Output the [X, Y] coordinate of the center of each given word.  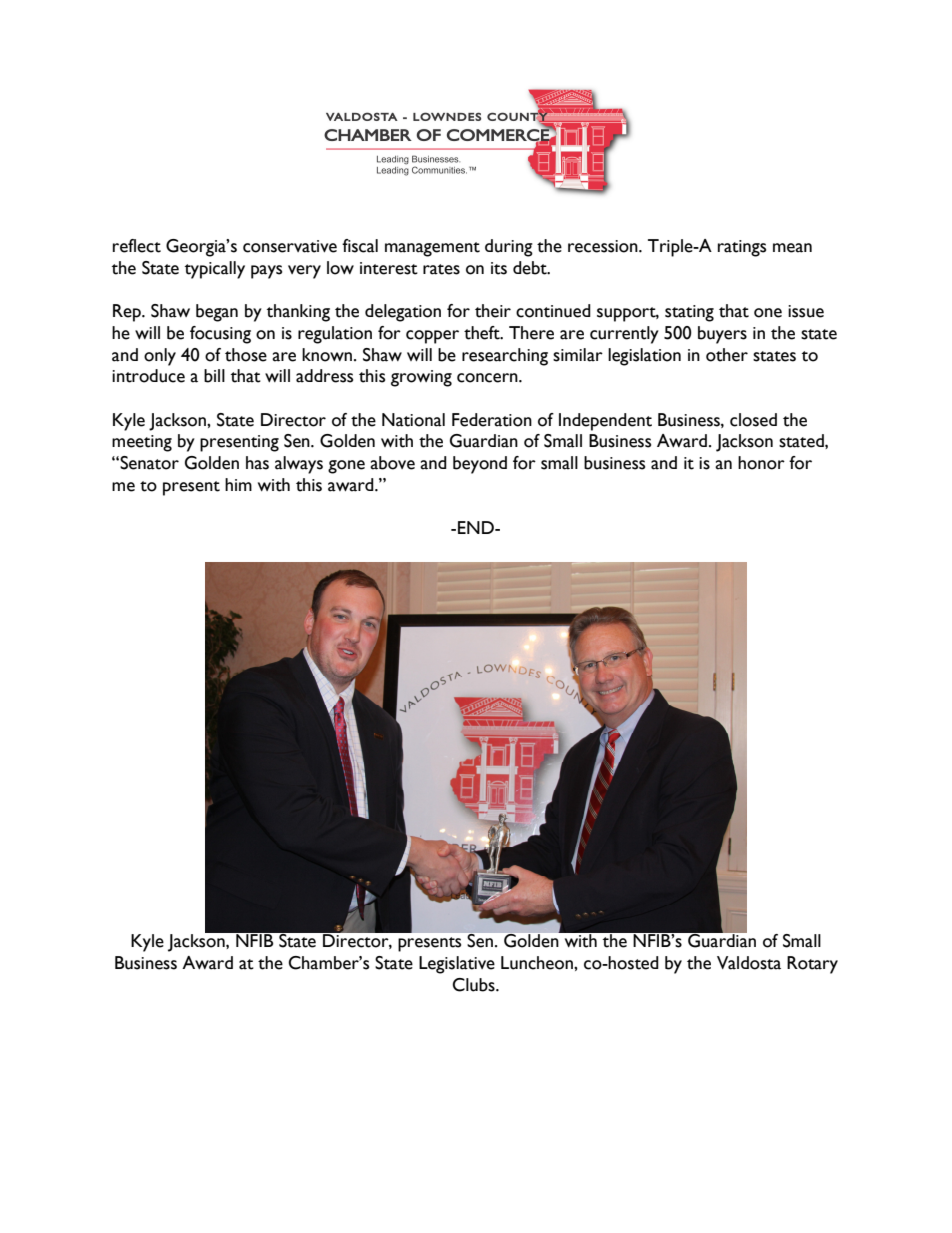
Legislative [457, 965]
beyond [480, 465]
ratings [742, 248]
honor [761, 463]
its [499, 268]
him [238, 484]
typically [215, 270]
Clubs [474, 985]
